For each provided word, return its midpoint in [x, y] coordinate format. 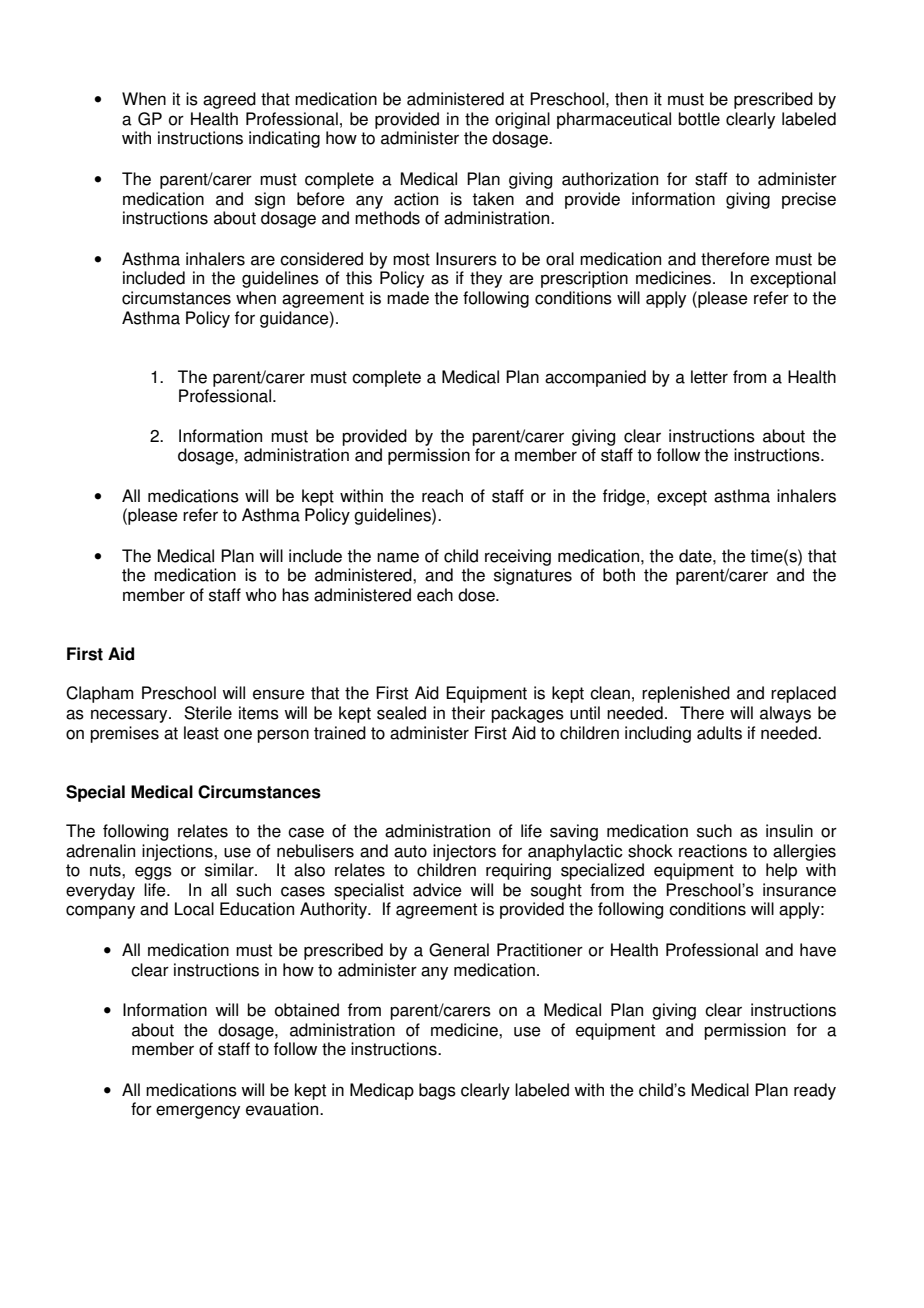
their [468, 713]
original [522, 120]
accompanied [595, 378]
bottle [699, 119]
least [201, 733]
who [260, 595]
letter [709, 377]
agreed [229, 100]
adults [719, 733]
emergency [198, 1112]
